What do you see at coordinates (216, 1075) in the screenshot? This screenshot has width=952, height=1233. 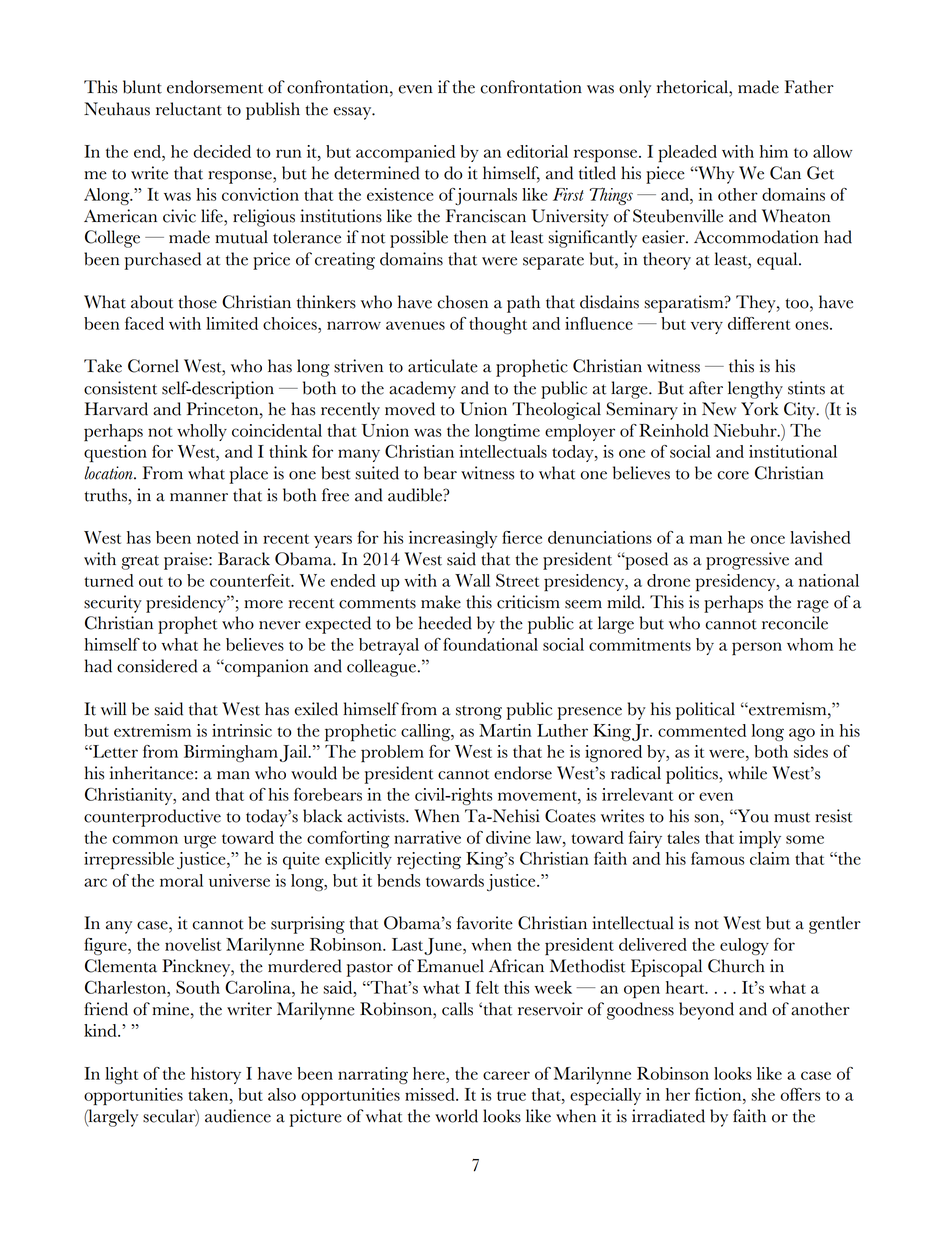 I see `history` at bounding box center [216, 1075].
